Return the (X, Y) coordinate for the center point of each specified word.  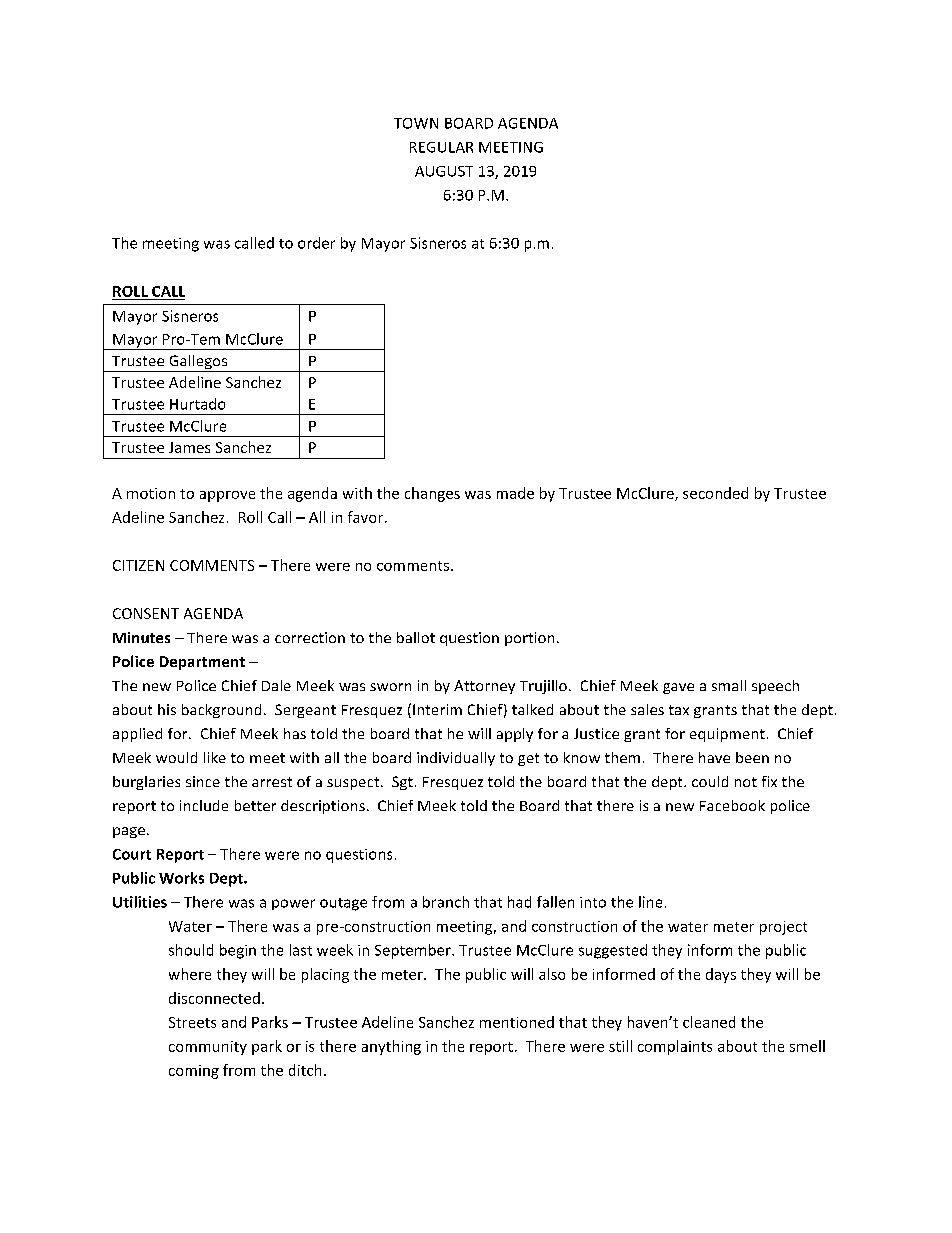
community (208, 1048)
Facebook (732, 805)
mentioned (517, 1022)
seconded (715, 493)
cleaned (709, 1022)
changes (432, 494)
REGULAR (441, 147)
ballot (416, 637)
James (189, 447)
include (204, 805)
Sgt (402, 783)
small (729, 685)
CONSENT (146, 613)
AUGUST (444, 171)
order (316, 243)
